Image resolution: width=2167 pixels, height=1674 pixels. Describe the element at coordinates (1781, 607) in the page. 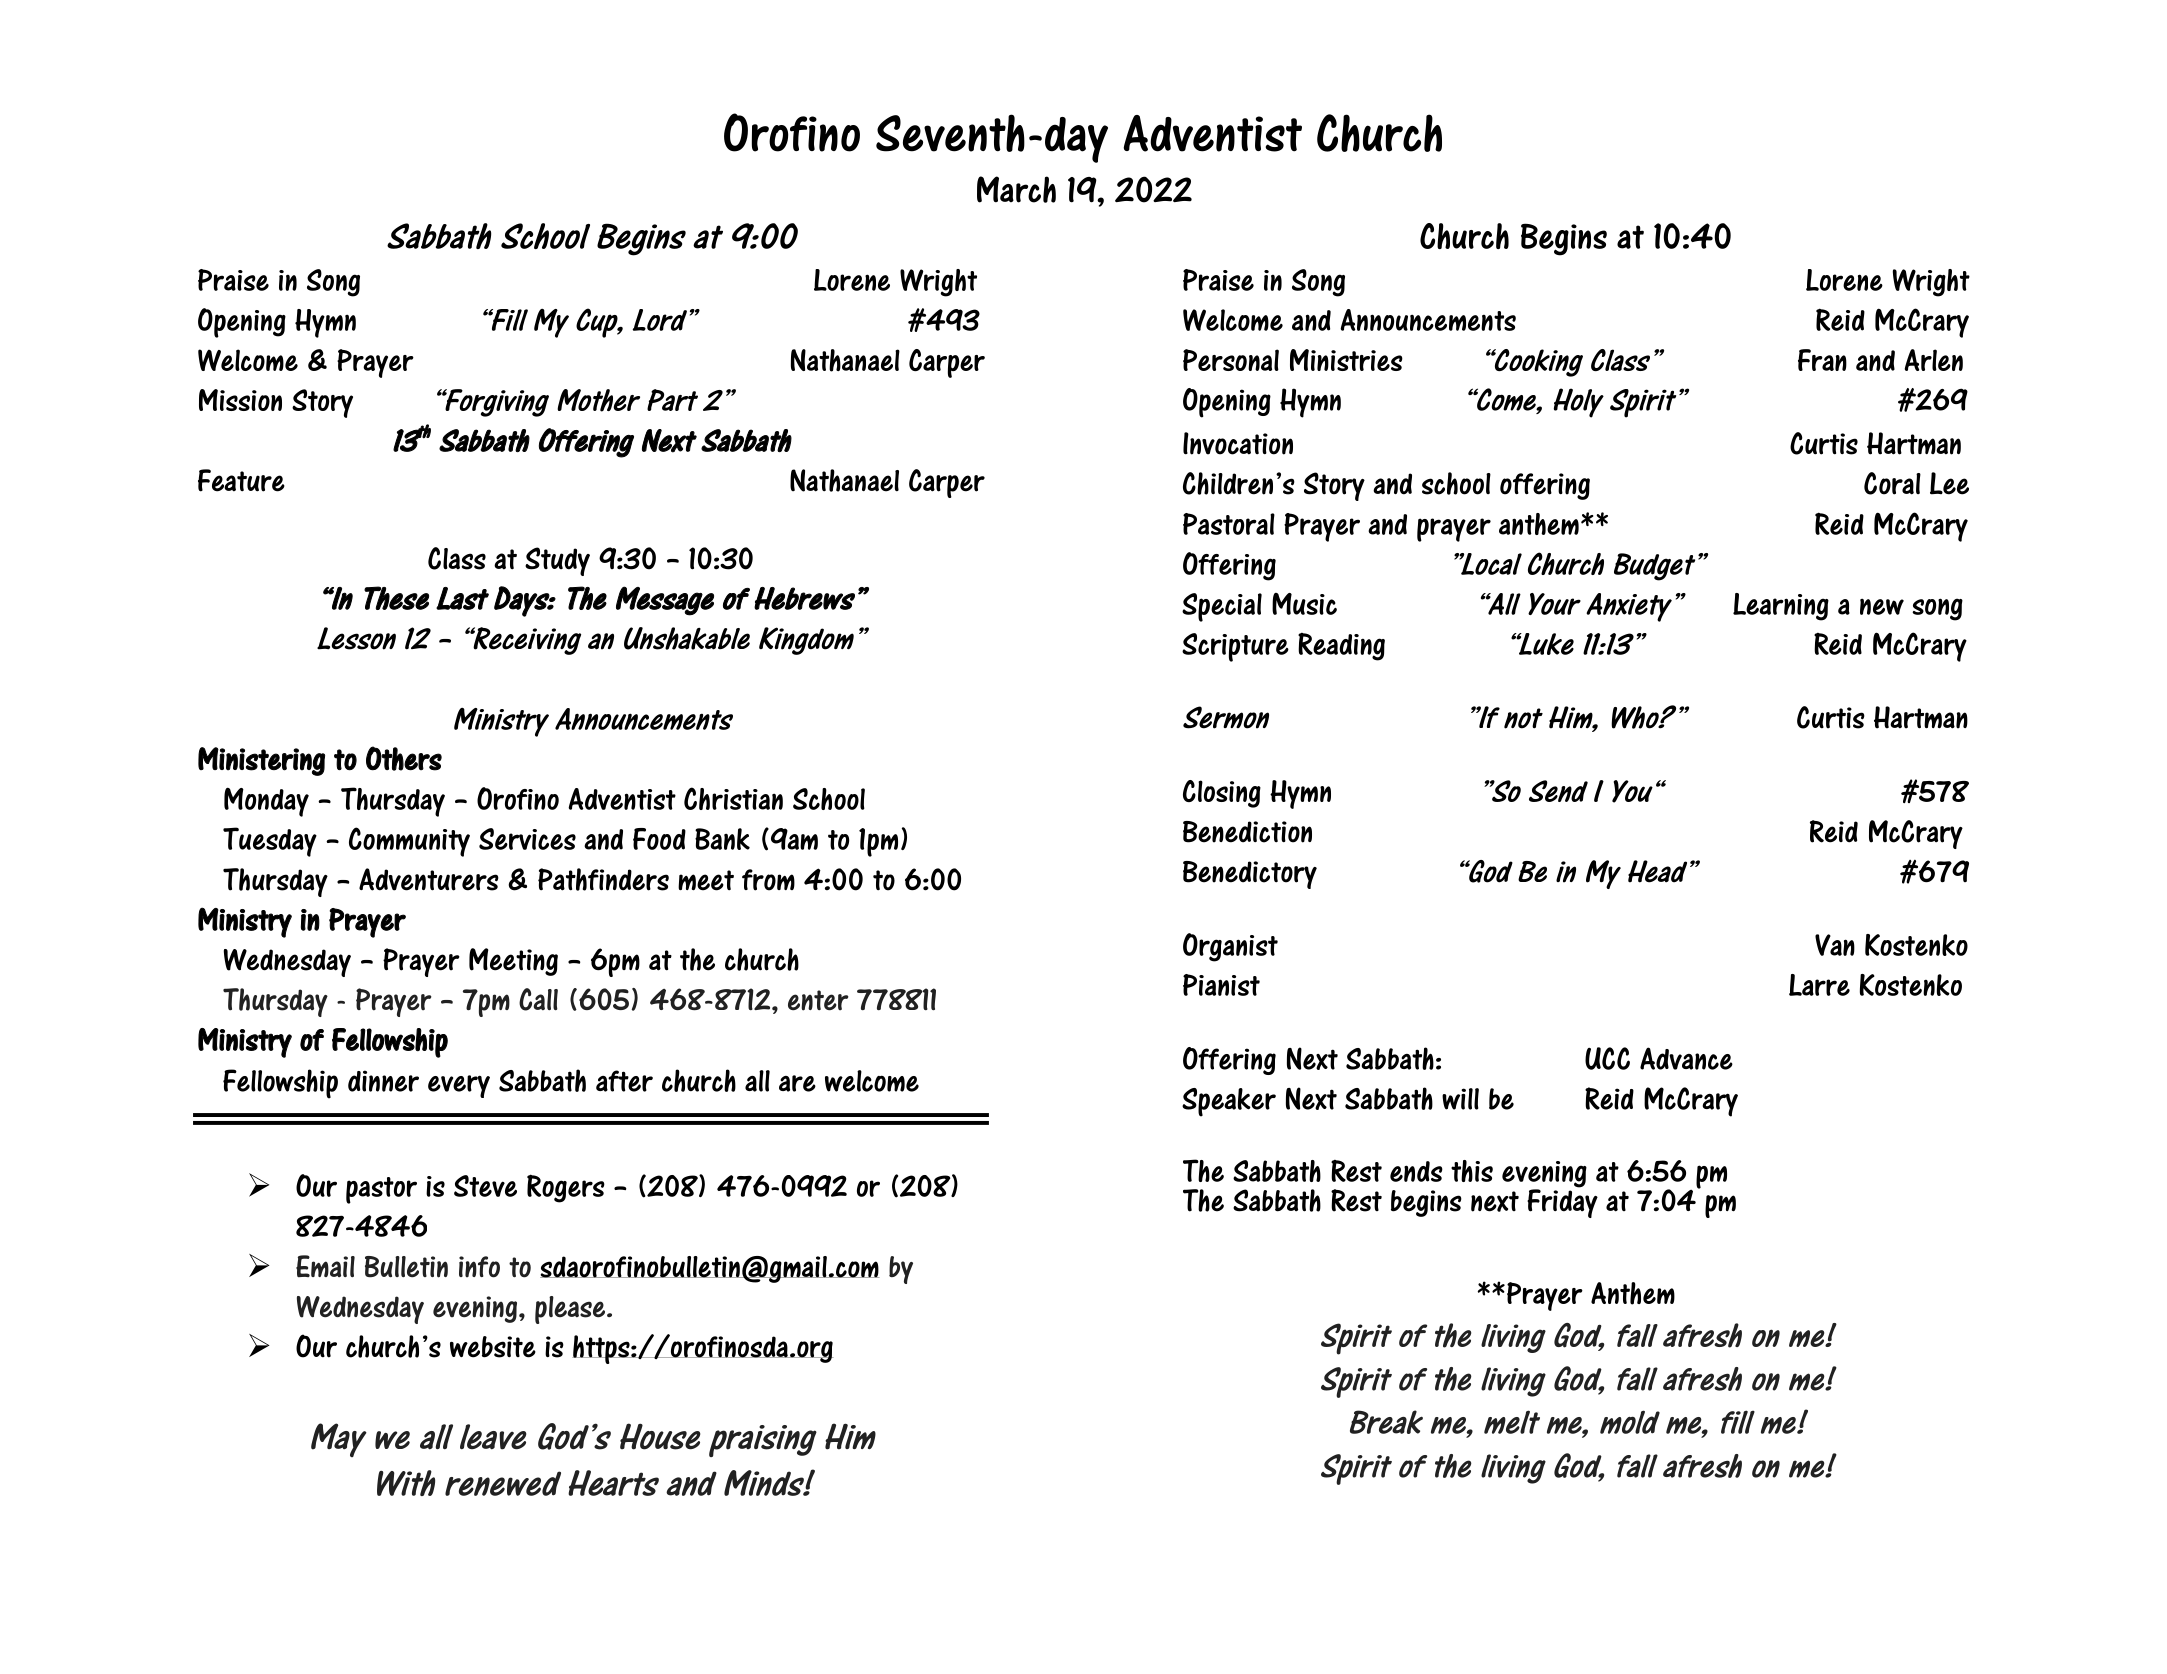

I see `Learning` at that location.
